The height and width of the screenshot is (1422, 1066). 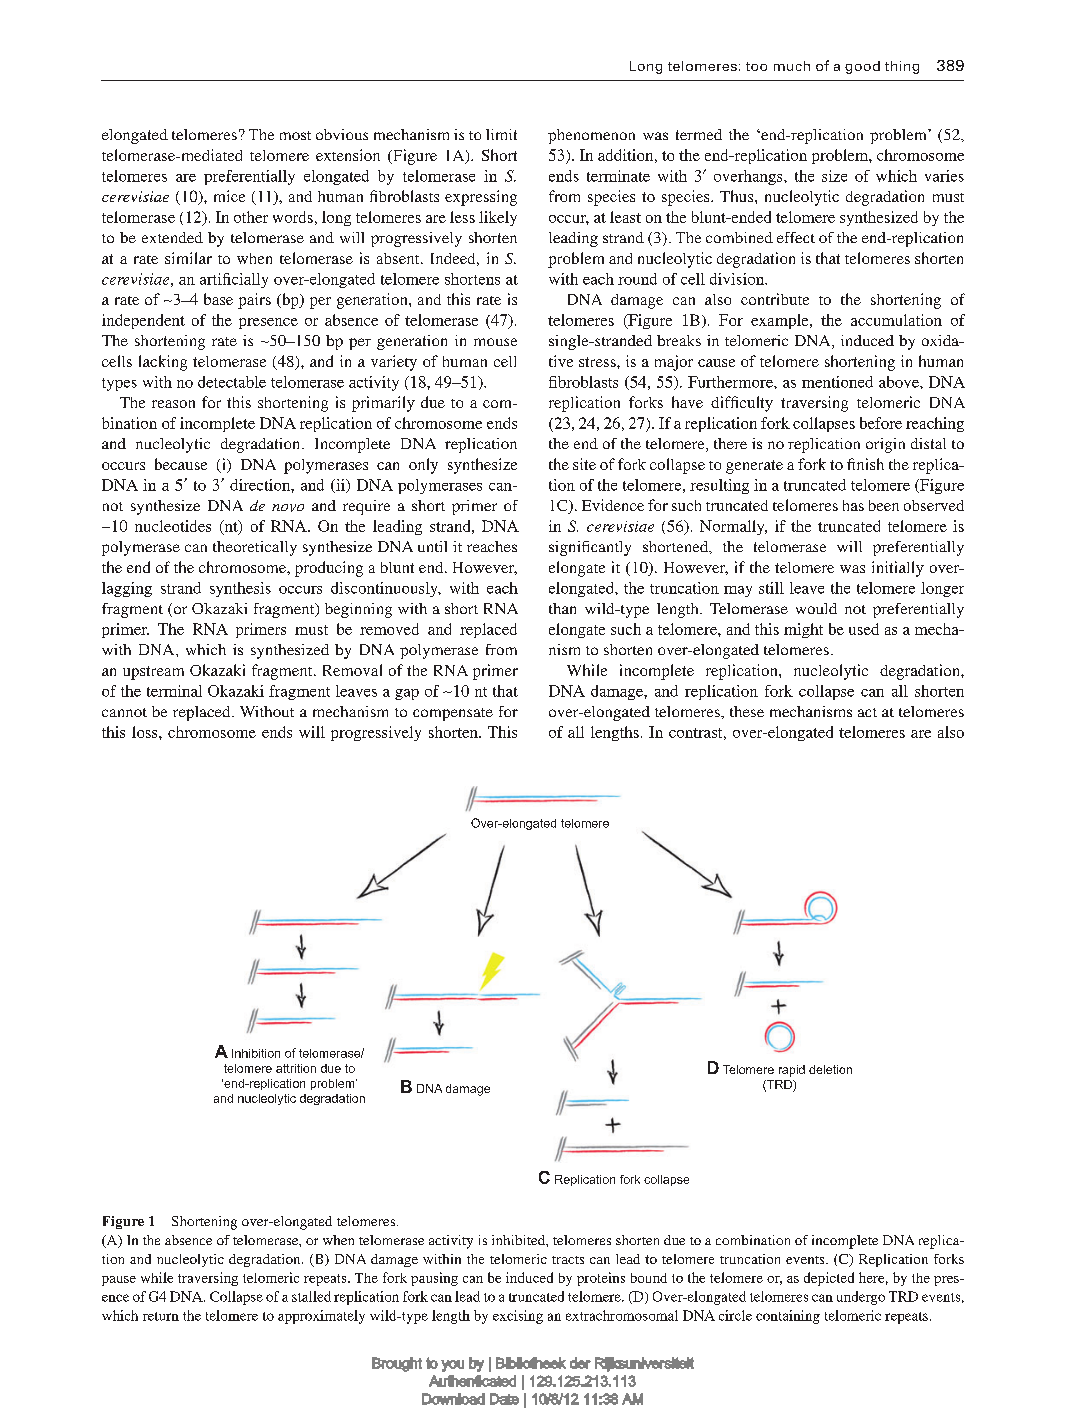 I want to click on compensate, so click(x=453, y=714).
